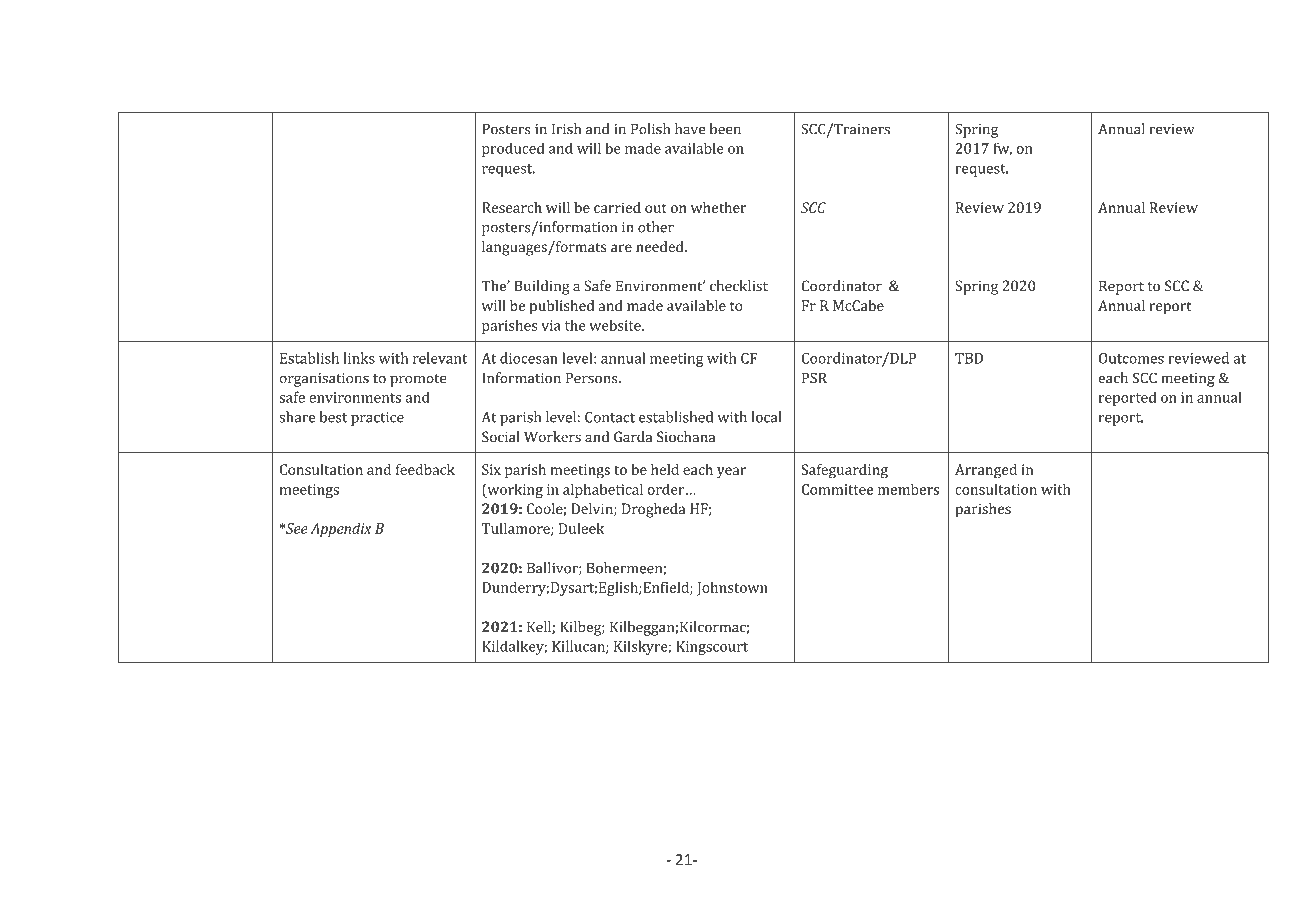 The image size is (1308, 924). Describe the element at coordinates (513, 149) in the screenshot. I see `produced` at that location.
